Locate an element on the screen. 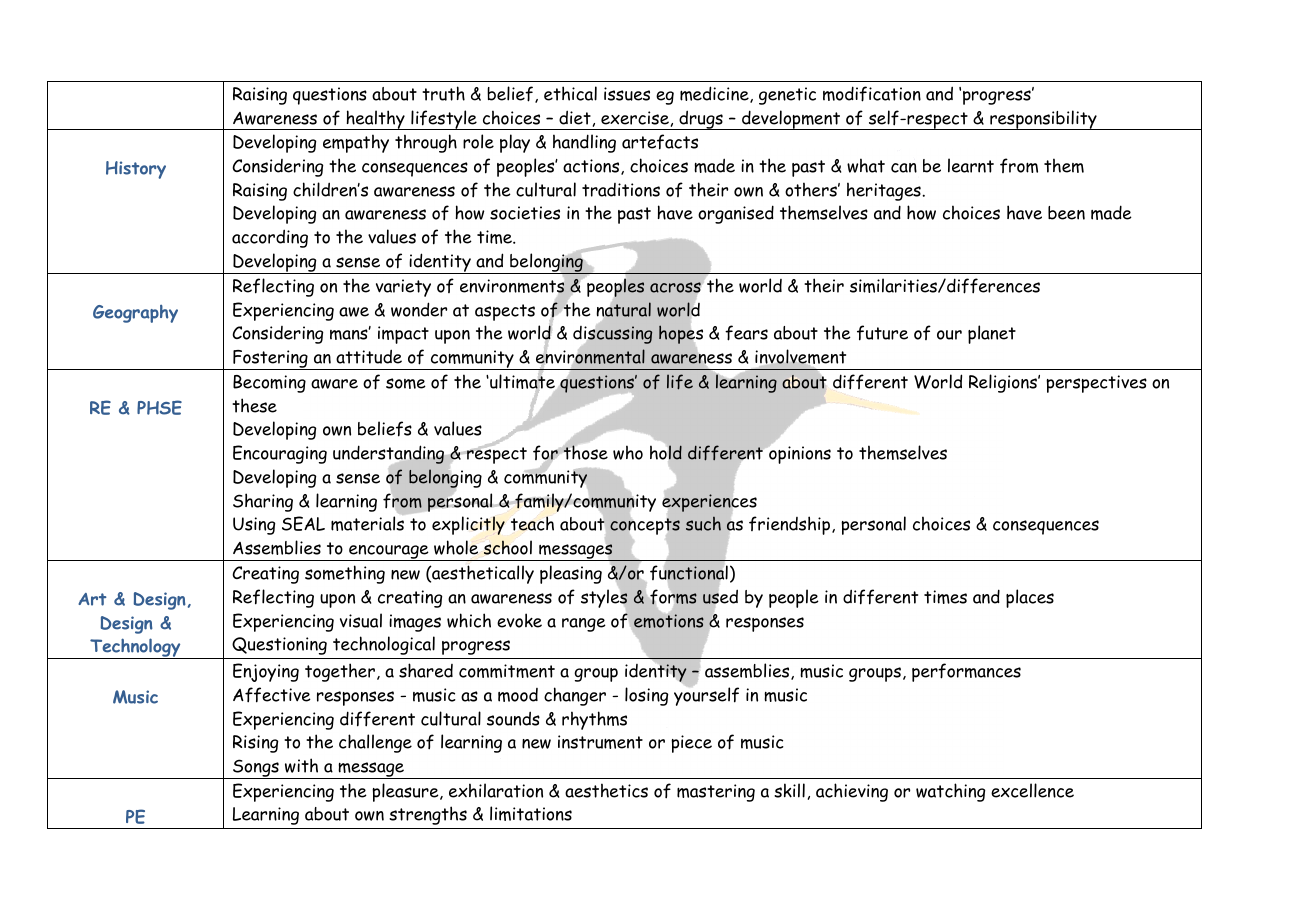 The width and height of the screenshot is (1308, 924). watching is located at coordinates (950, 792).
